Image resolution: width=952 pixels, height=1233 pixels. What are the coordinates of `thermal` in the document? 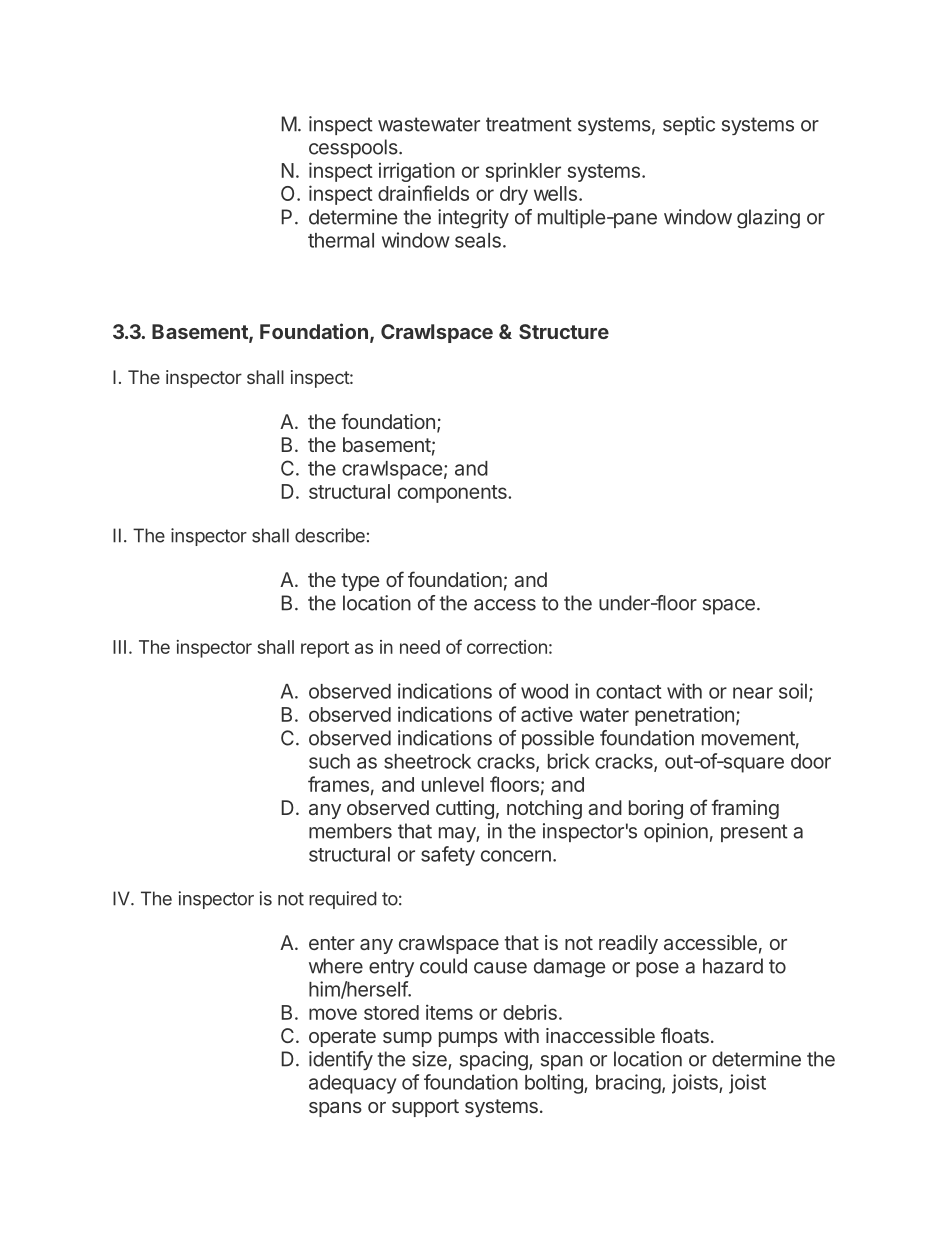 It's located at (341, 240).
